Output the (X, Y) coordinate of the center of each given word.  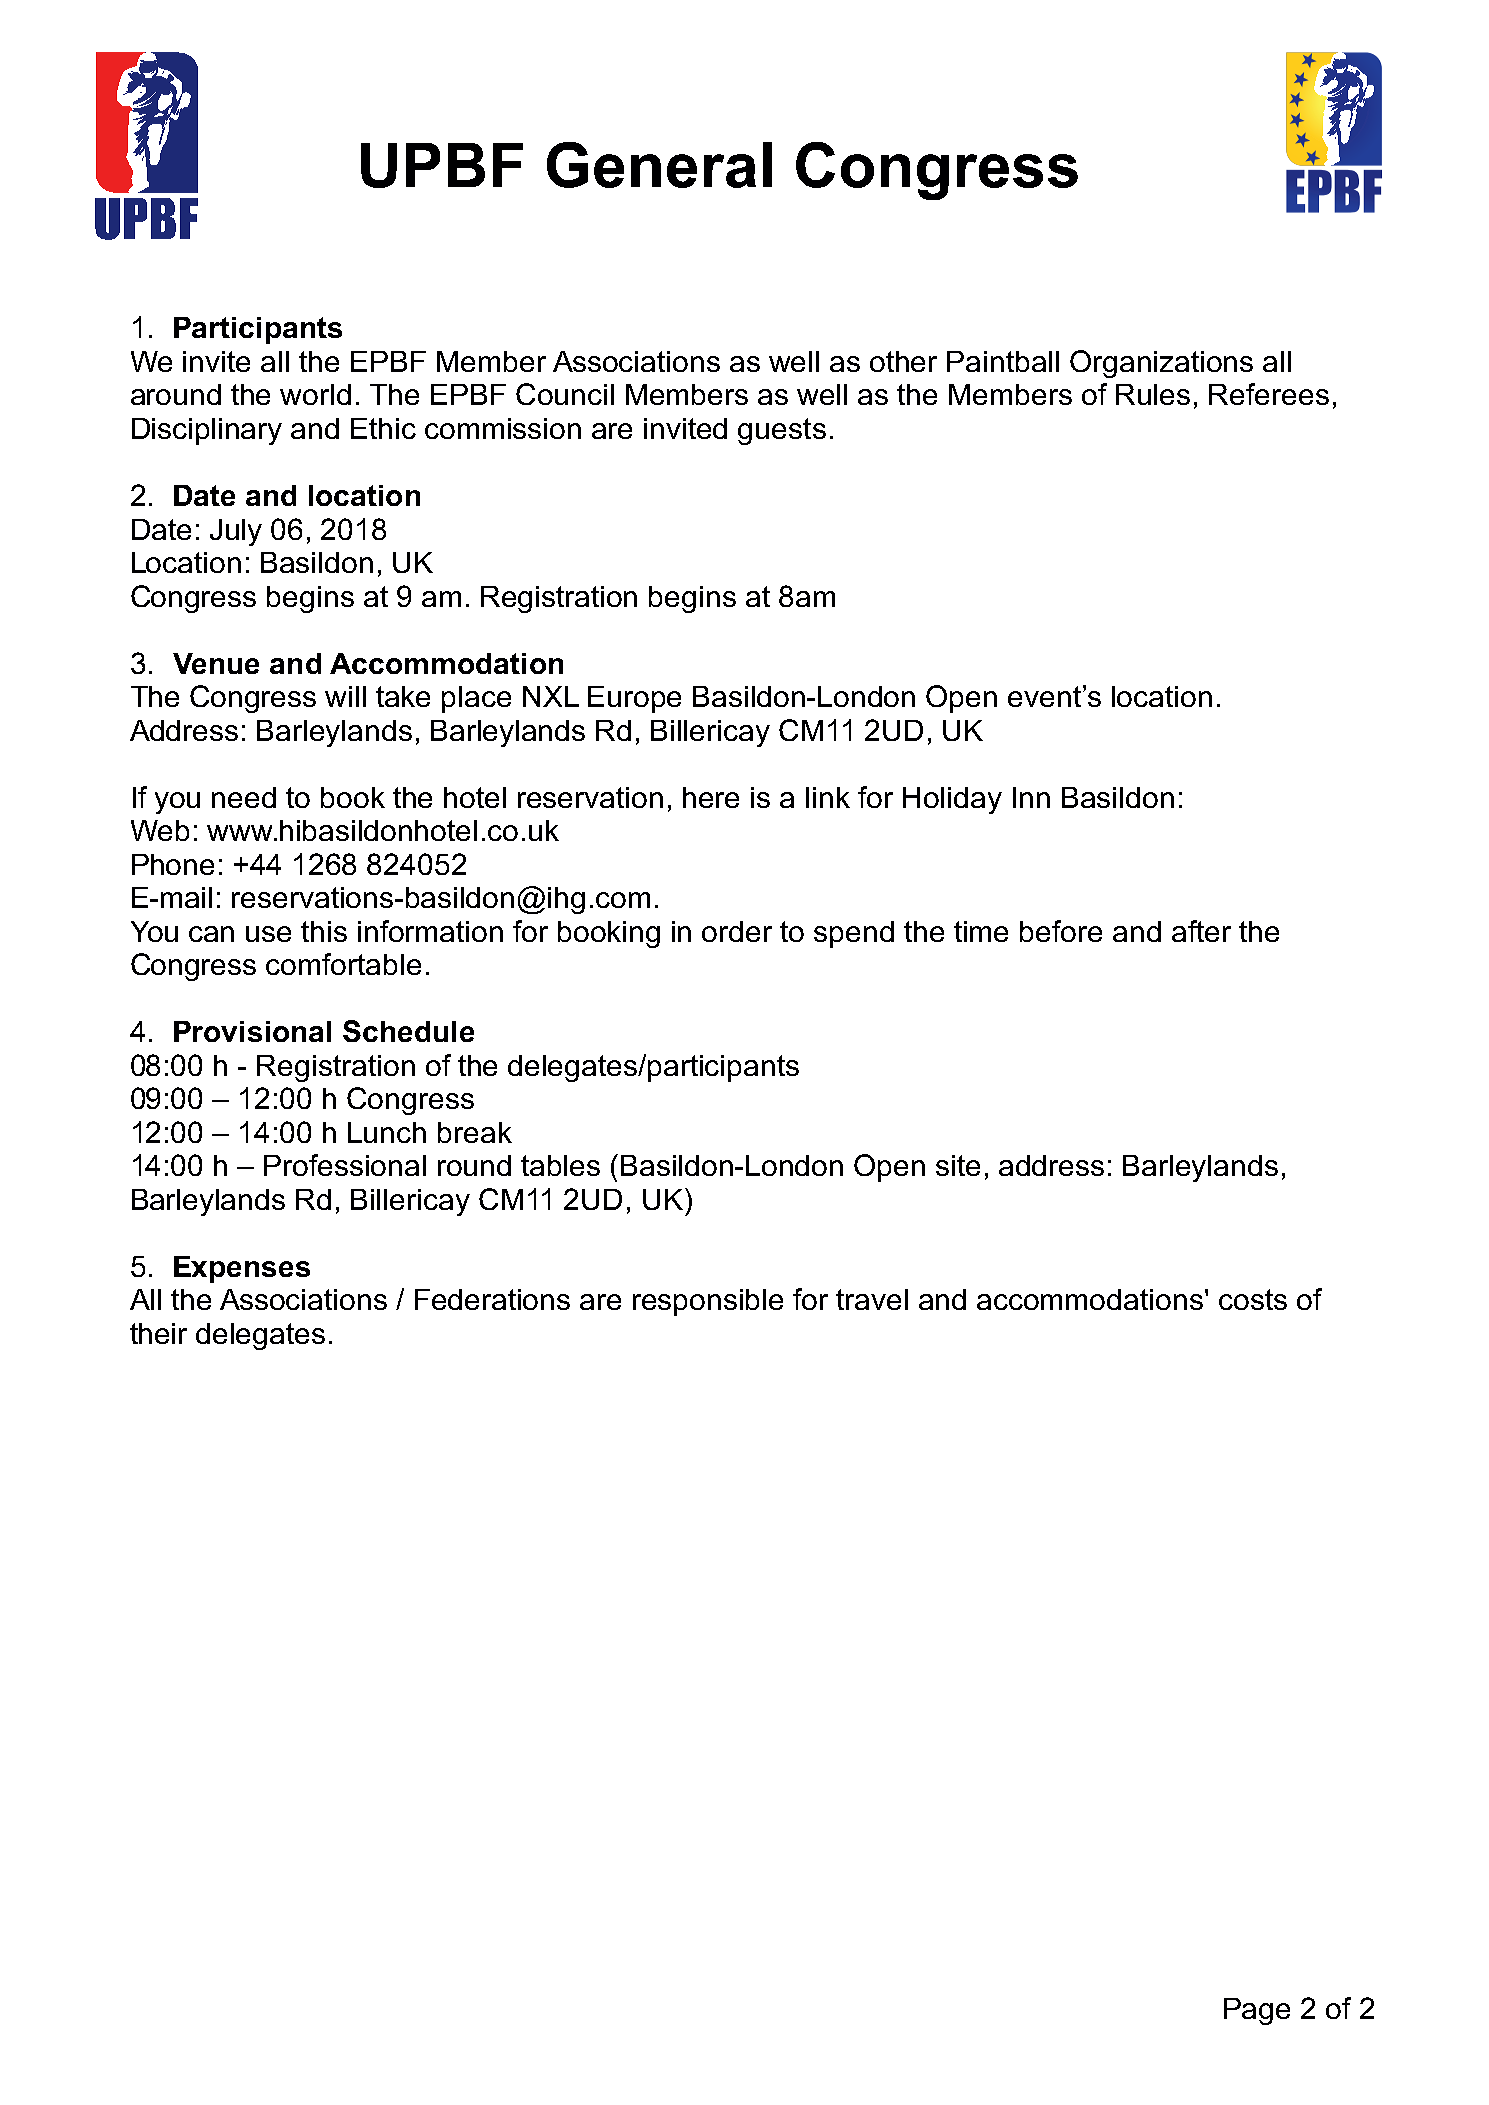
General (659, 165)
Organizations (1161, 364)
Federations (492, 1299)
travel (872, 1299)
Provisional (252, 1031)
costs (1253, 1299)
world (315, 394)
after (1201, 931)
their (158, 1333)
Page (1257, 2011)
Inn (1031, 797)
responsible (708, 1302)
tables (560, 1165)
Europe (634, 699)
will (345, 696)
